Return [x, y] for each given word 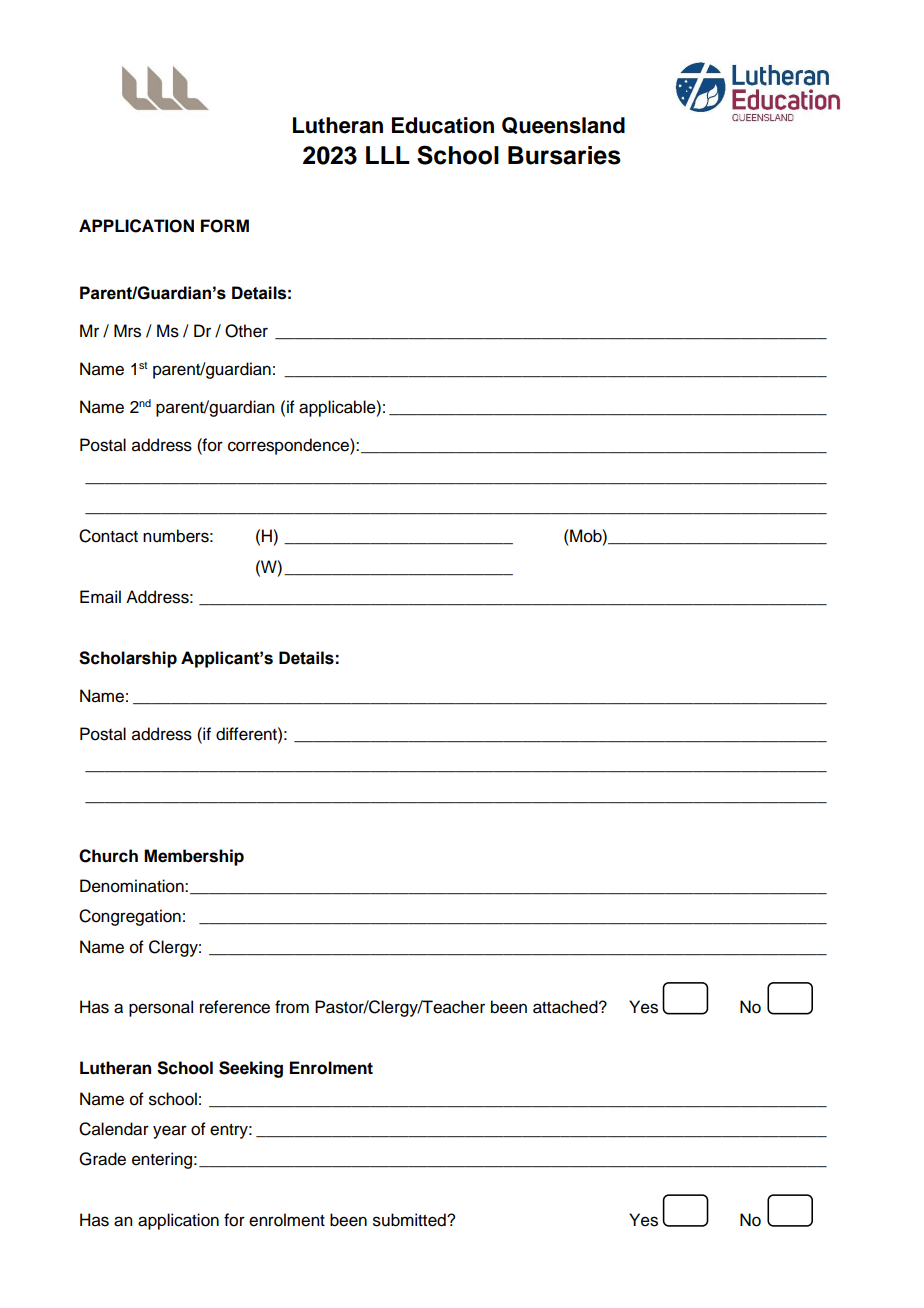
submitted [410, 1220]
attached [566, 1007]
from [292, 1007]
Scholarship [128, 659]
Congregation [130, 917]
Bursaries [564, 155]
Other [246, 331]
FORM [225, 226]
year [170, 1132]
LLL [388, 155]
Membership [194, 857]
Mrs [127, 331]
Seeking [251, 1069]
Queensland [563, 125]
